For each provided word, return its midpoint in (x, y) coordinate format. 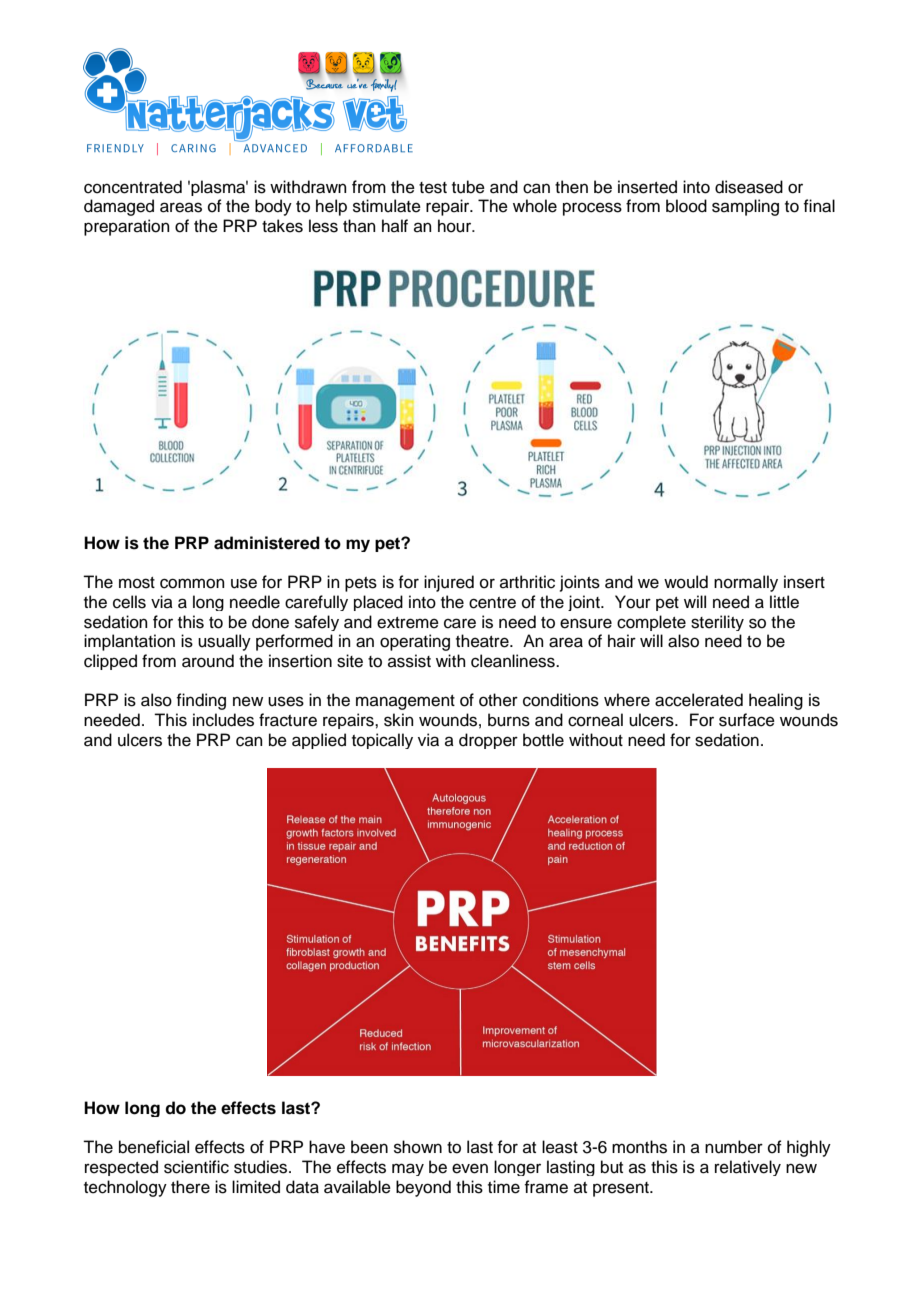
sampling (745, 207)
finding (201, 701)
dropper (488, 741)
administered (267, 543)
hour (456, 226)
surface (747, 720)
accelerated (699, 700)
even (470, 1168)
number (734, 1147)
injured (449, 583)
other (498, 700)
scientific (196, 1167)
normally (746, 583)
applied (319, 741)
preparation (127, 227)
